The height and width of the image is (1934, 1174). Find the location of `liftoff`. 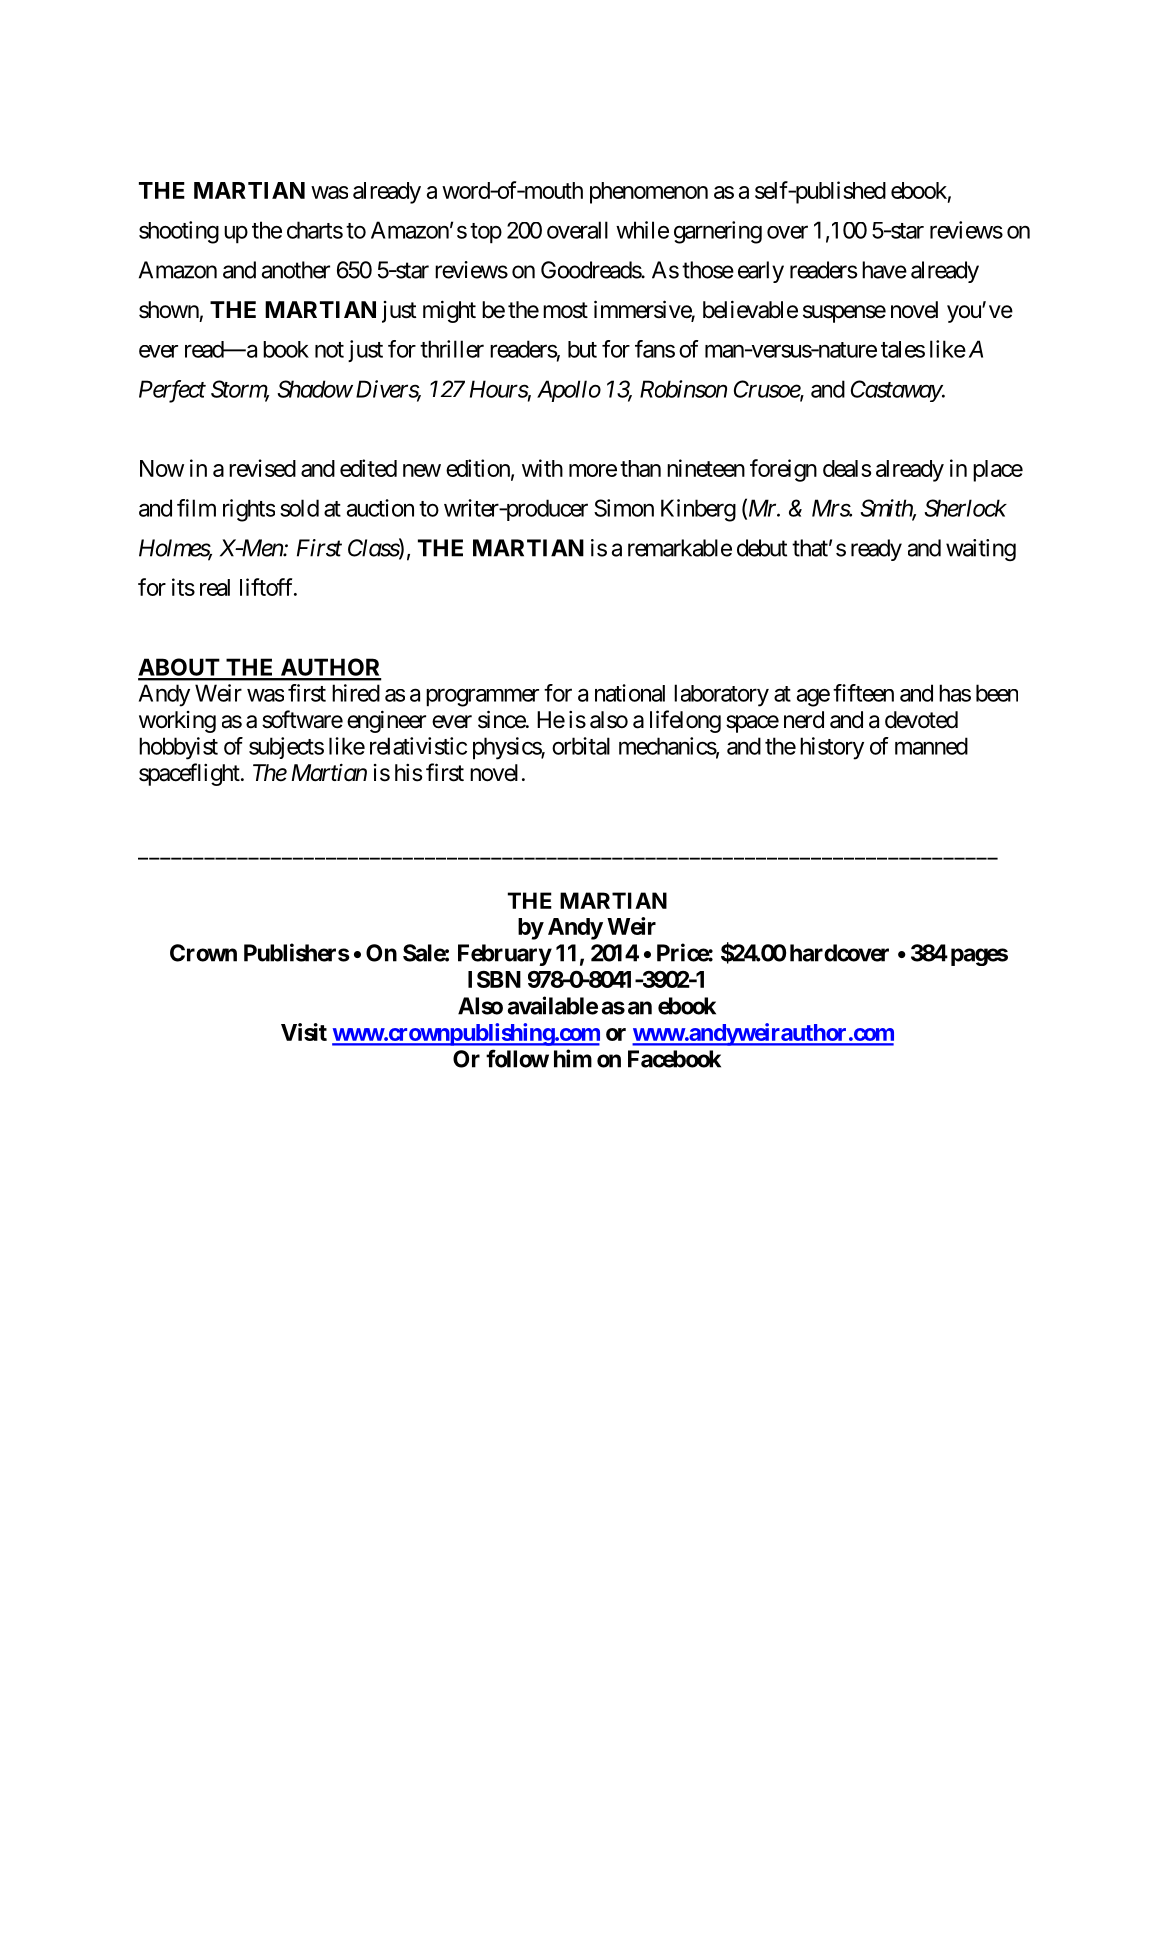

liftoff is located at coordinates (268, 587).
